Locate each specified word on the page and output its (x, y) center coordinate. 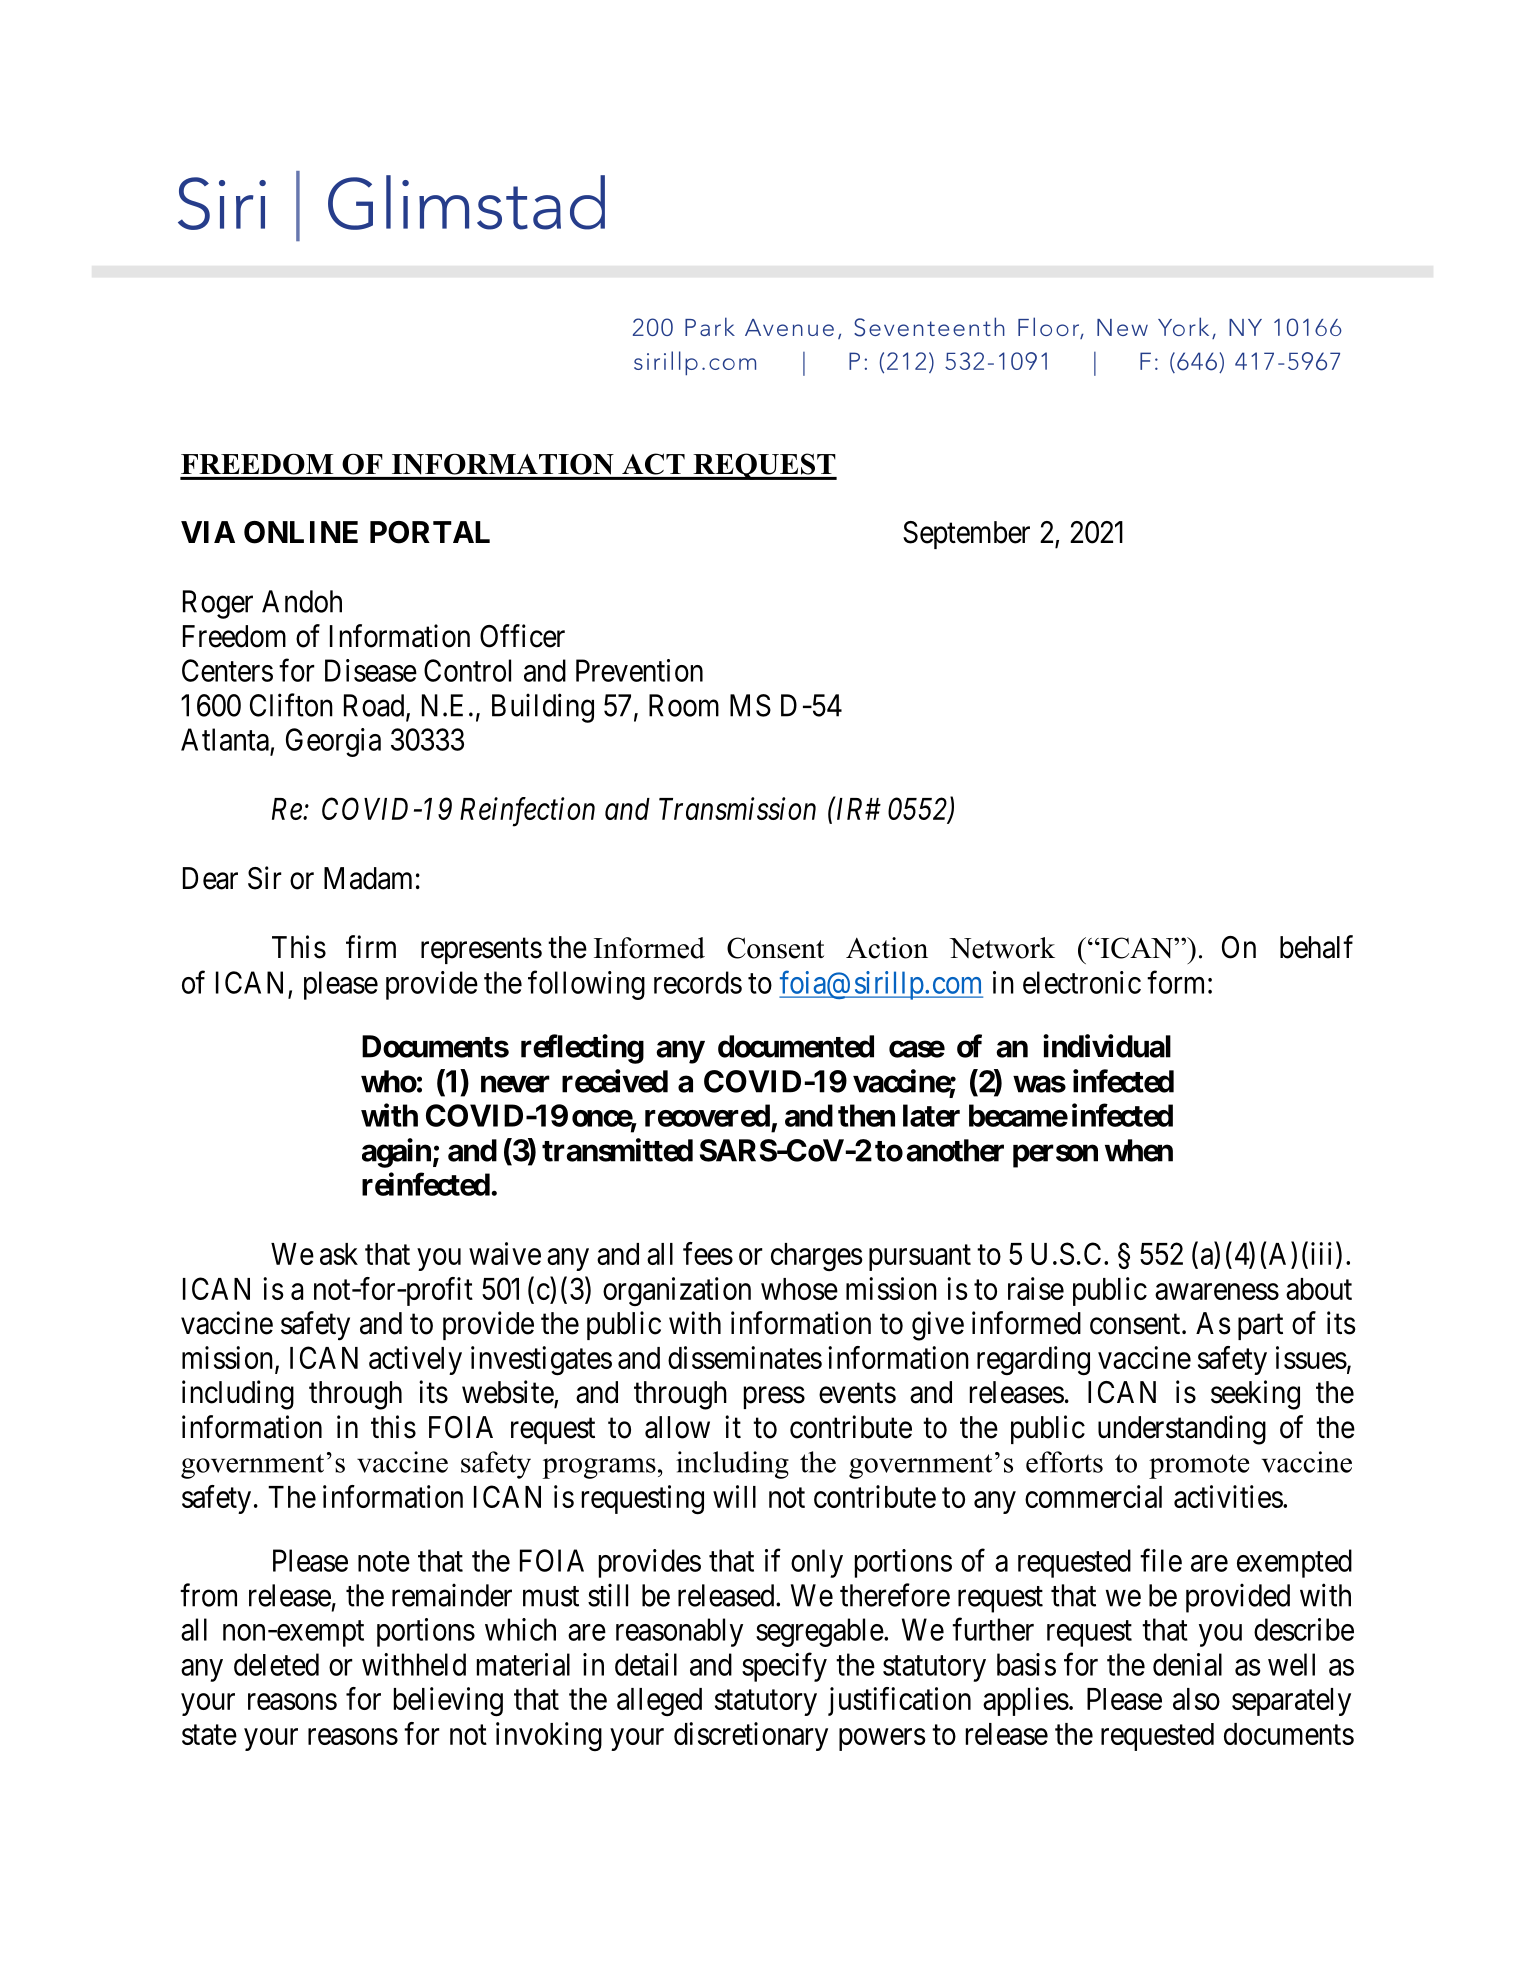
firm (371, 946)
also (1196, 1699)
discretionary (751, 1736)
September (966, 535)
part (1260, 1327)
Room (684, 705)
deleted (276, 1664)
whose (799, 1289)
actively (415, 1360)
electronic (1082, 982)
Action (887, 948)
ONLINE (301, 532)
